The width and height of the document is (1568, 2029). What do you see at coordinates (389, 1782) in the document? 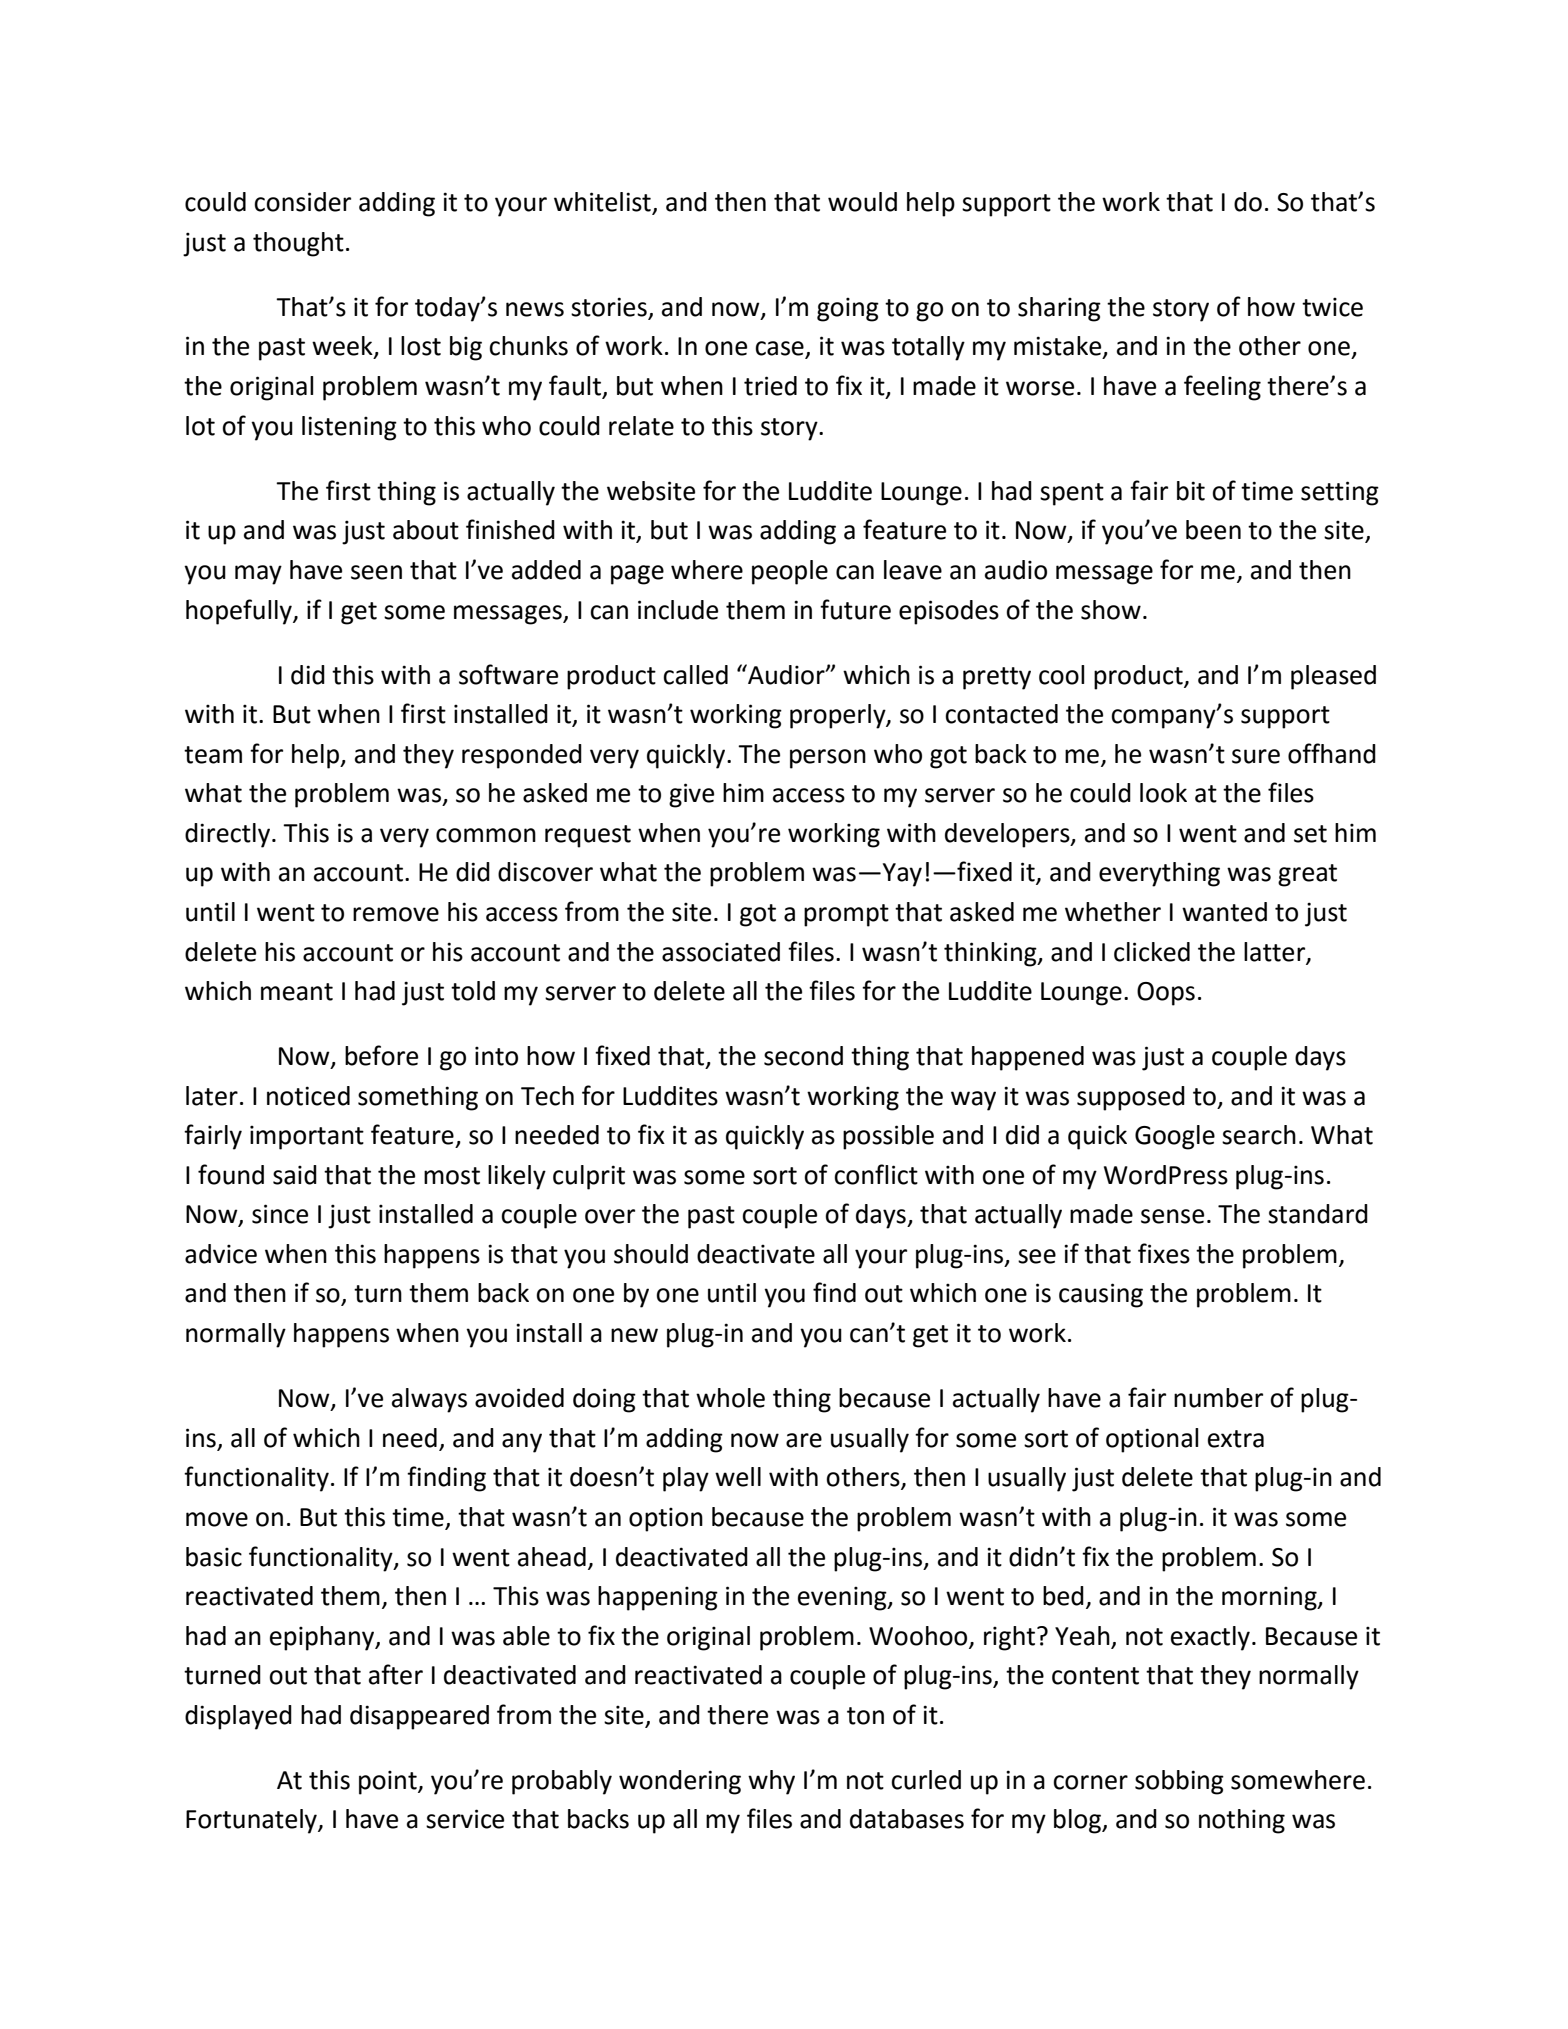
I see `point` at bounding box center [389, 1782].
